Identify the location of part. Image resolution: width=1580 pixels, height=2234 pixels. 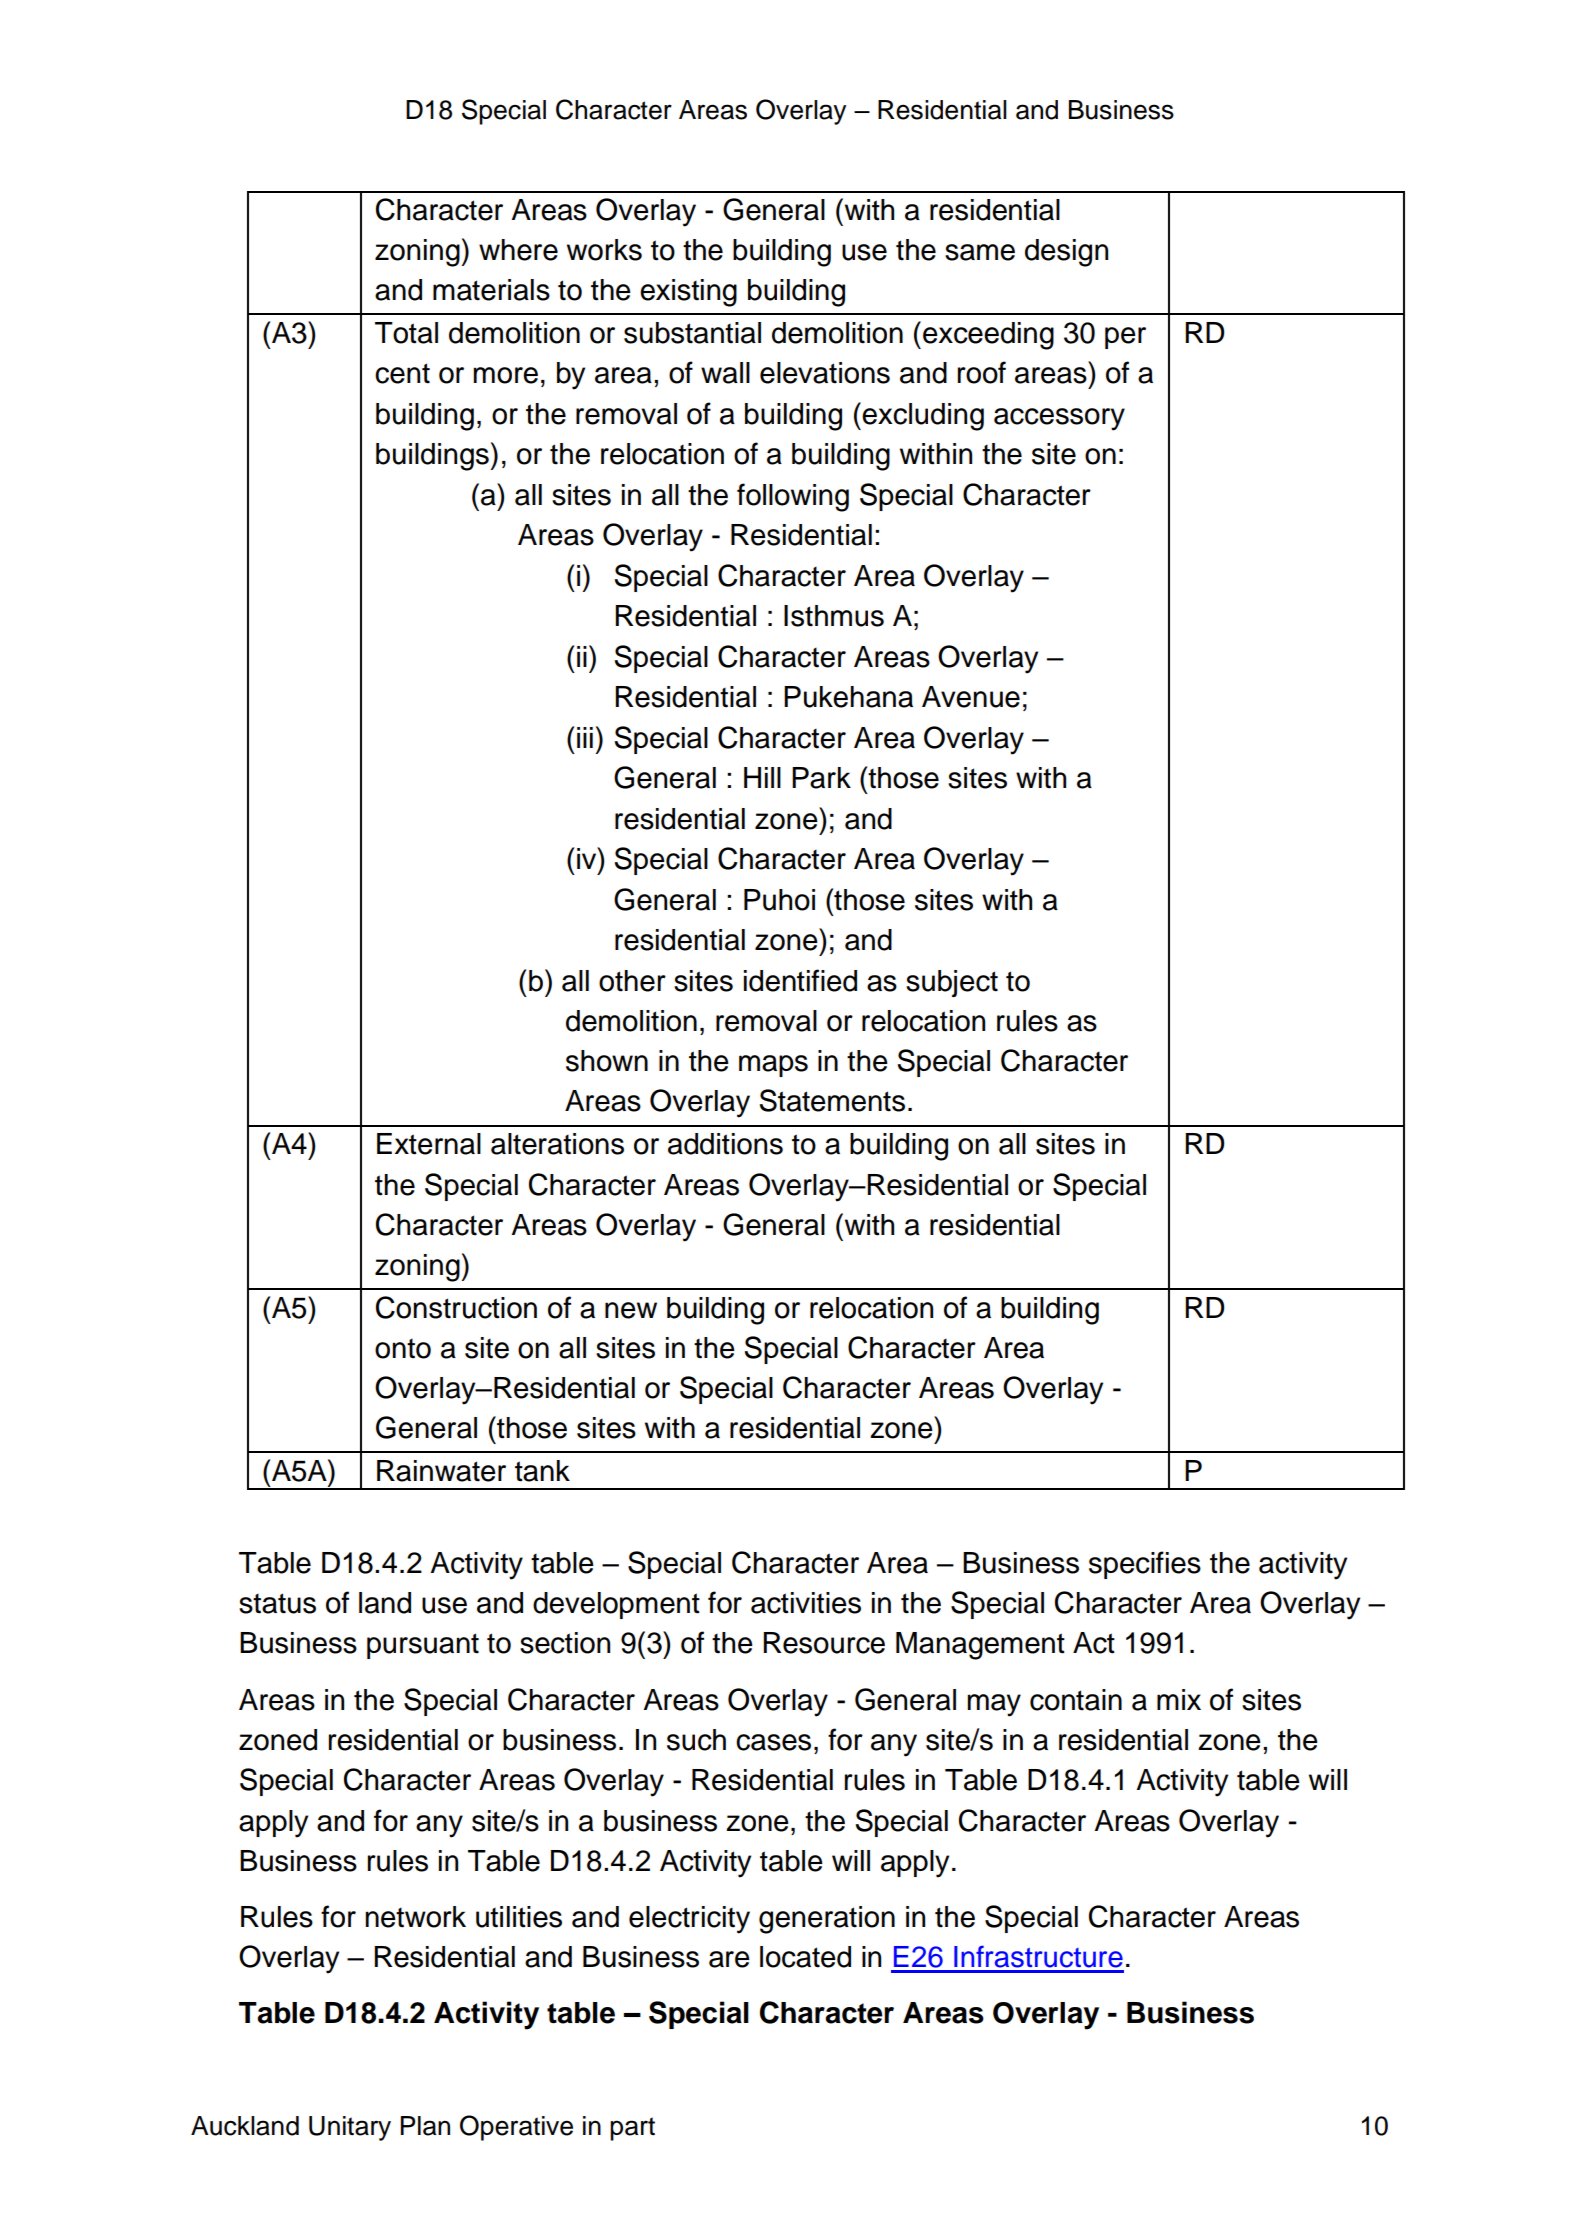
(632, 2129).
